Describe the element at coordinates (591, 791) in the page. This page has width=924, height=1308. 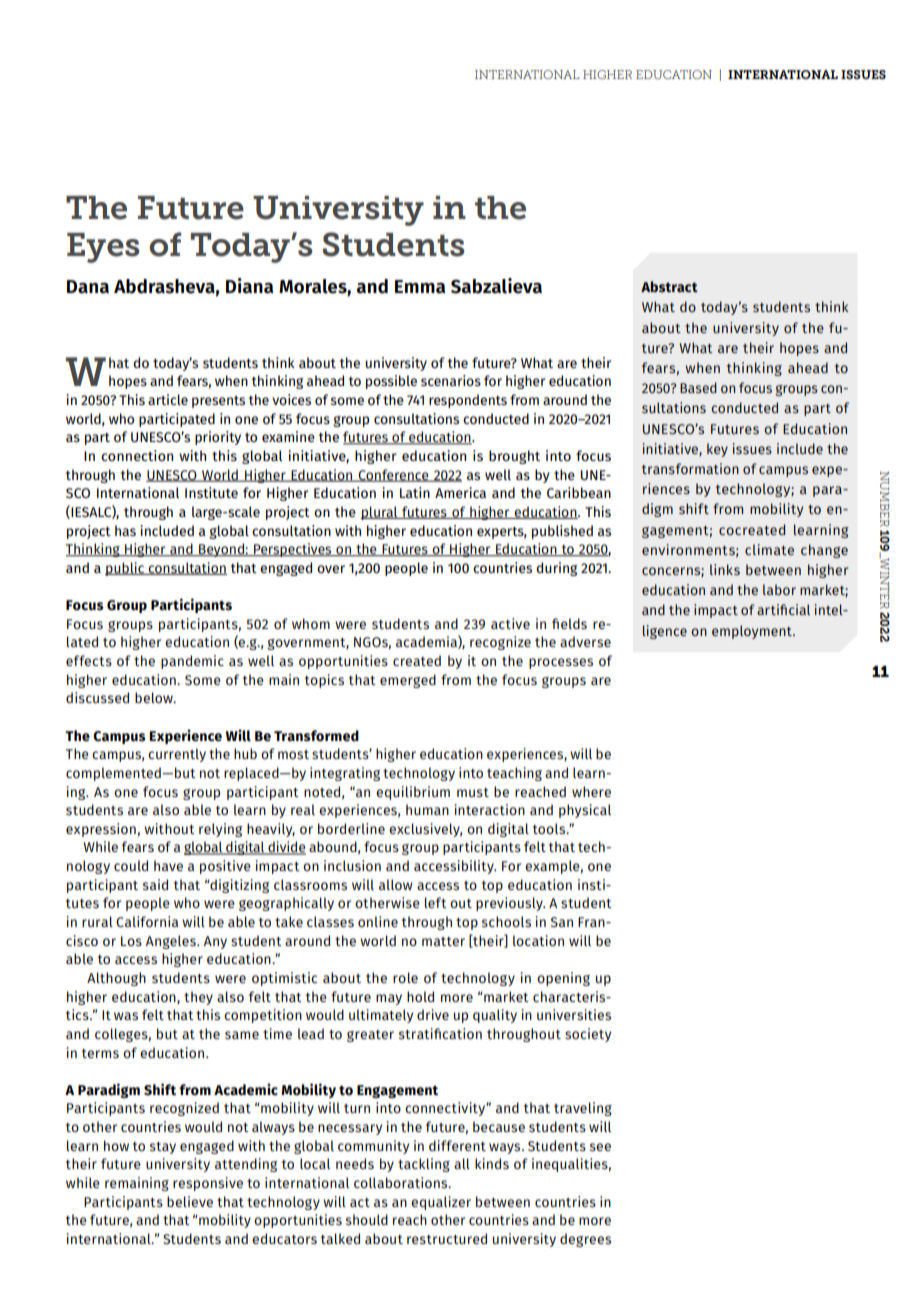
I see `where` at that location.
